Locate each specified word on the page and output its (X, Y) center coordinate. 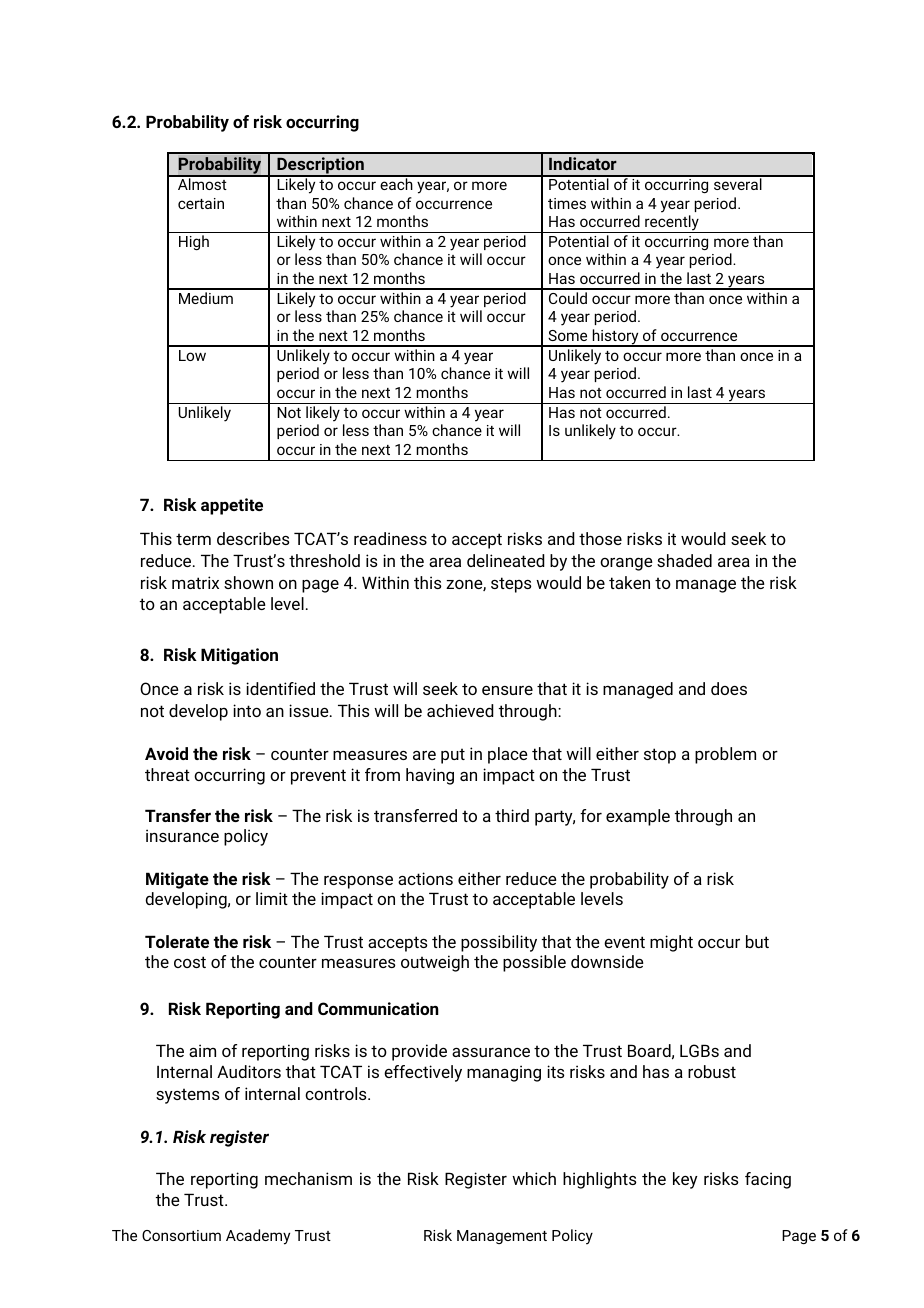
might (671, 943)
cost (190, 962)
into (247, 710)
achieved (460, 710)
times (567, 203)
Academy (258, 1237)
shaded (684, 560)
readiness (390, 538)
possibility (499, 943)
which (534, 1178)
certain (201, 203)
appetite (232, 506)
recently (672, 224)
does (729, 688)
